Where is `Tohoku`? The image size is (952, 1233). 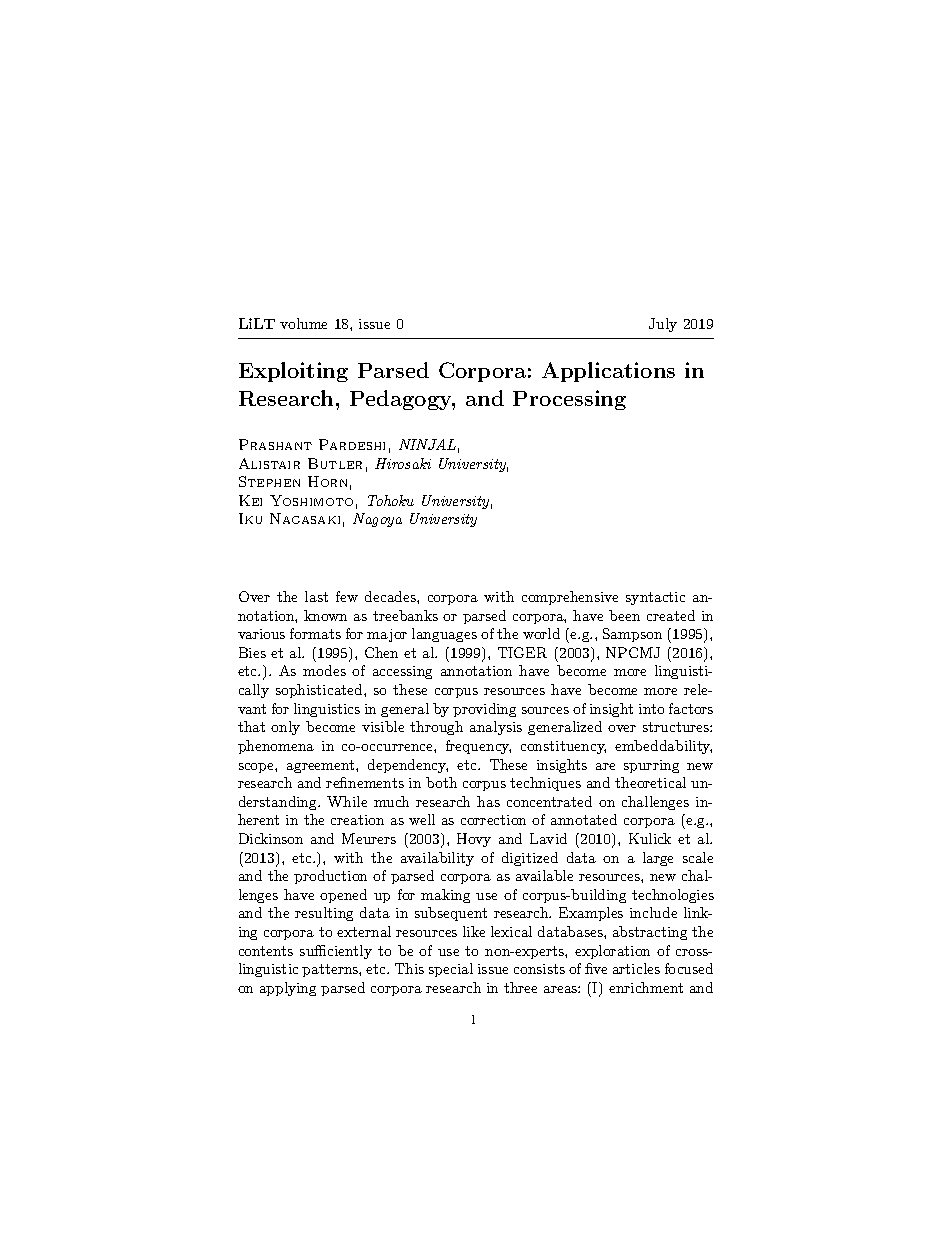
Tohoku is located at coordinates (391, 500).
